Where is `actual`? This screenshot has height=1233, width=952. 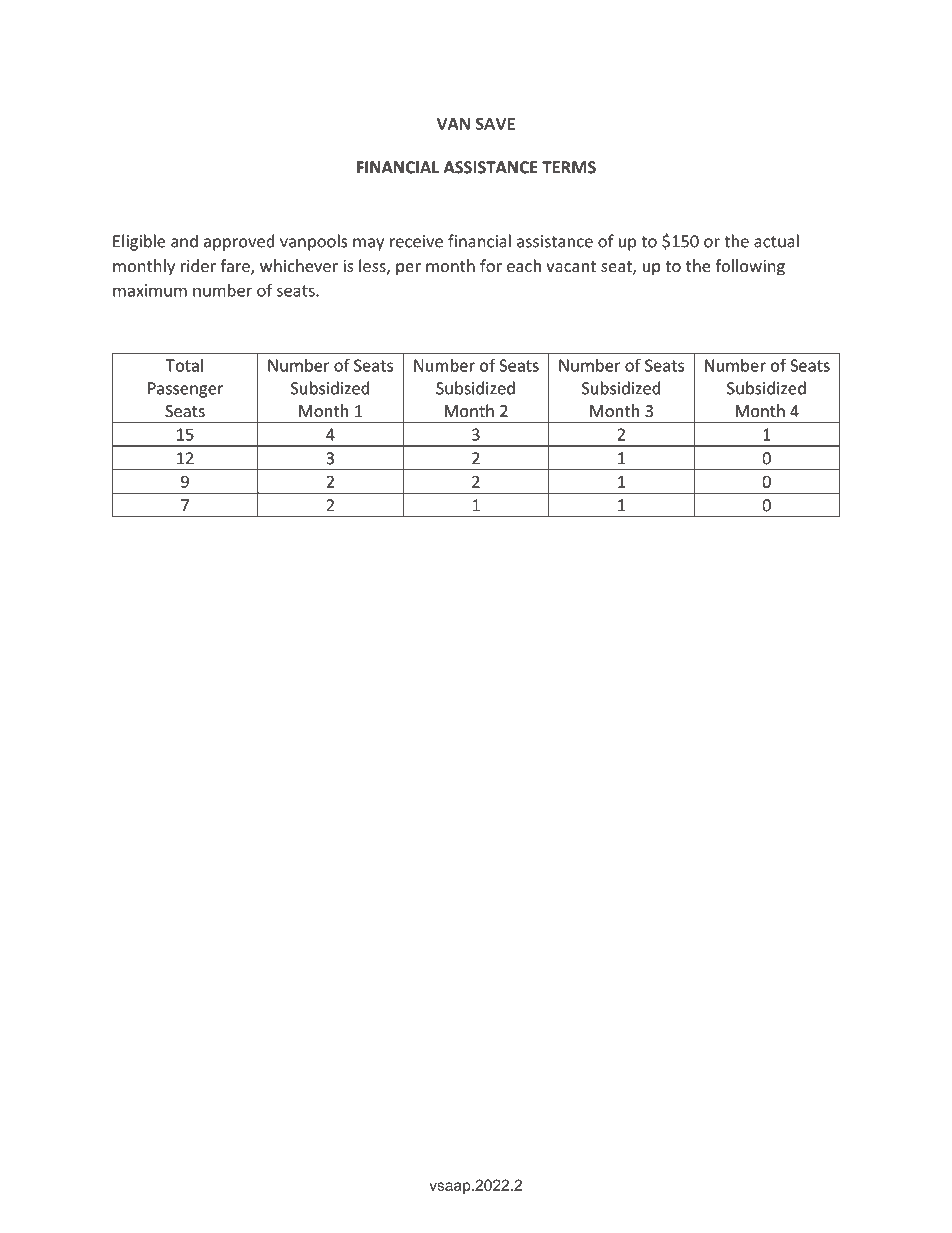 actual is located at coordinates (776, 241).
